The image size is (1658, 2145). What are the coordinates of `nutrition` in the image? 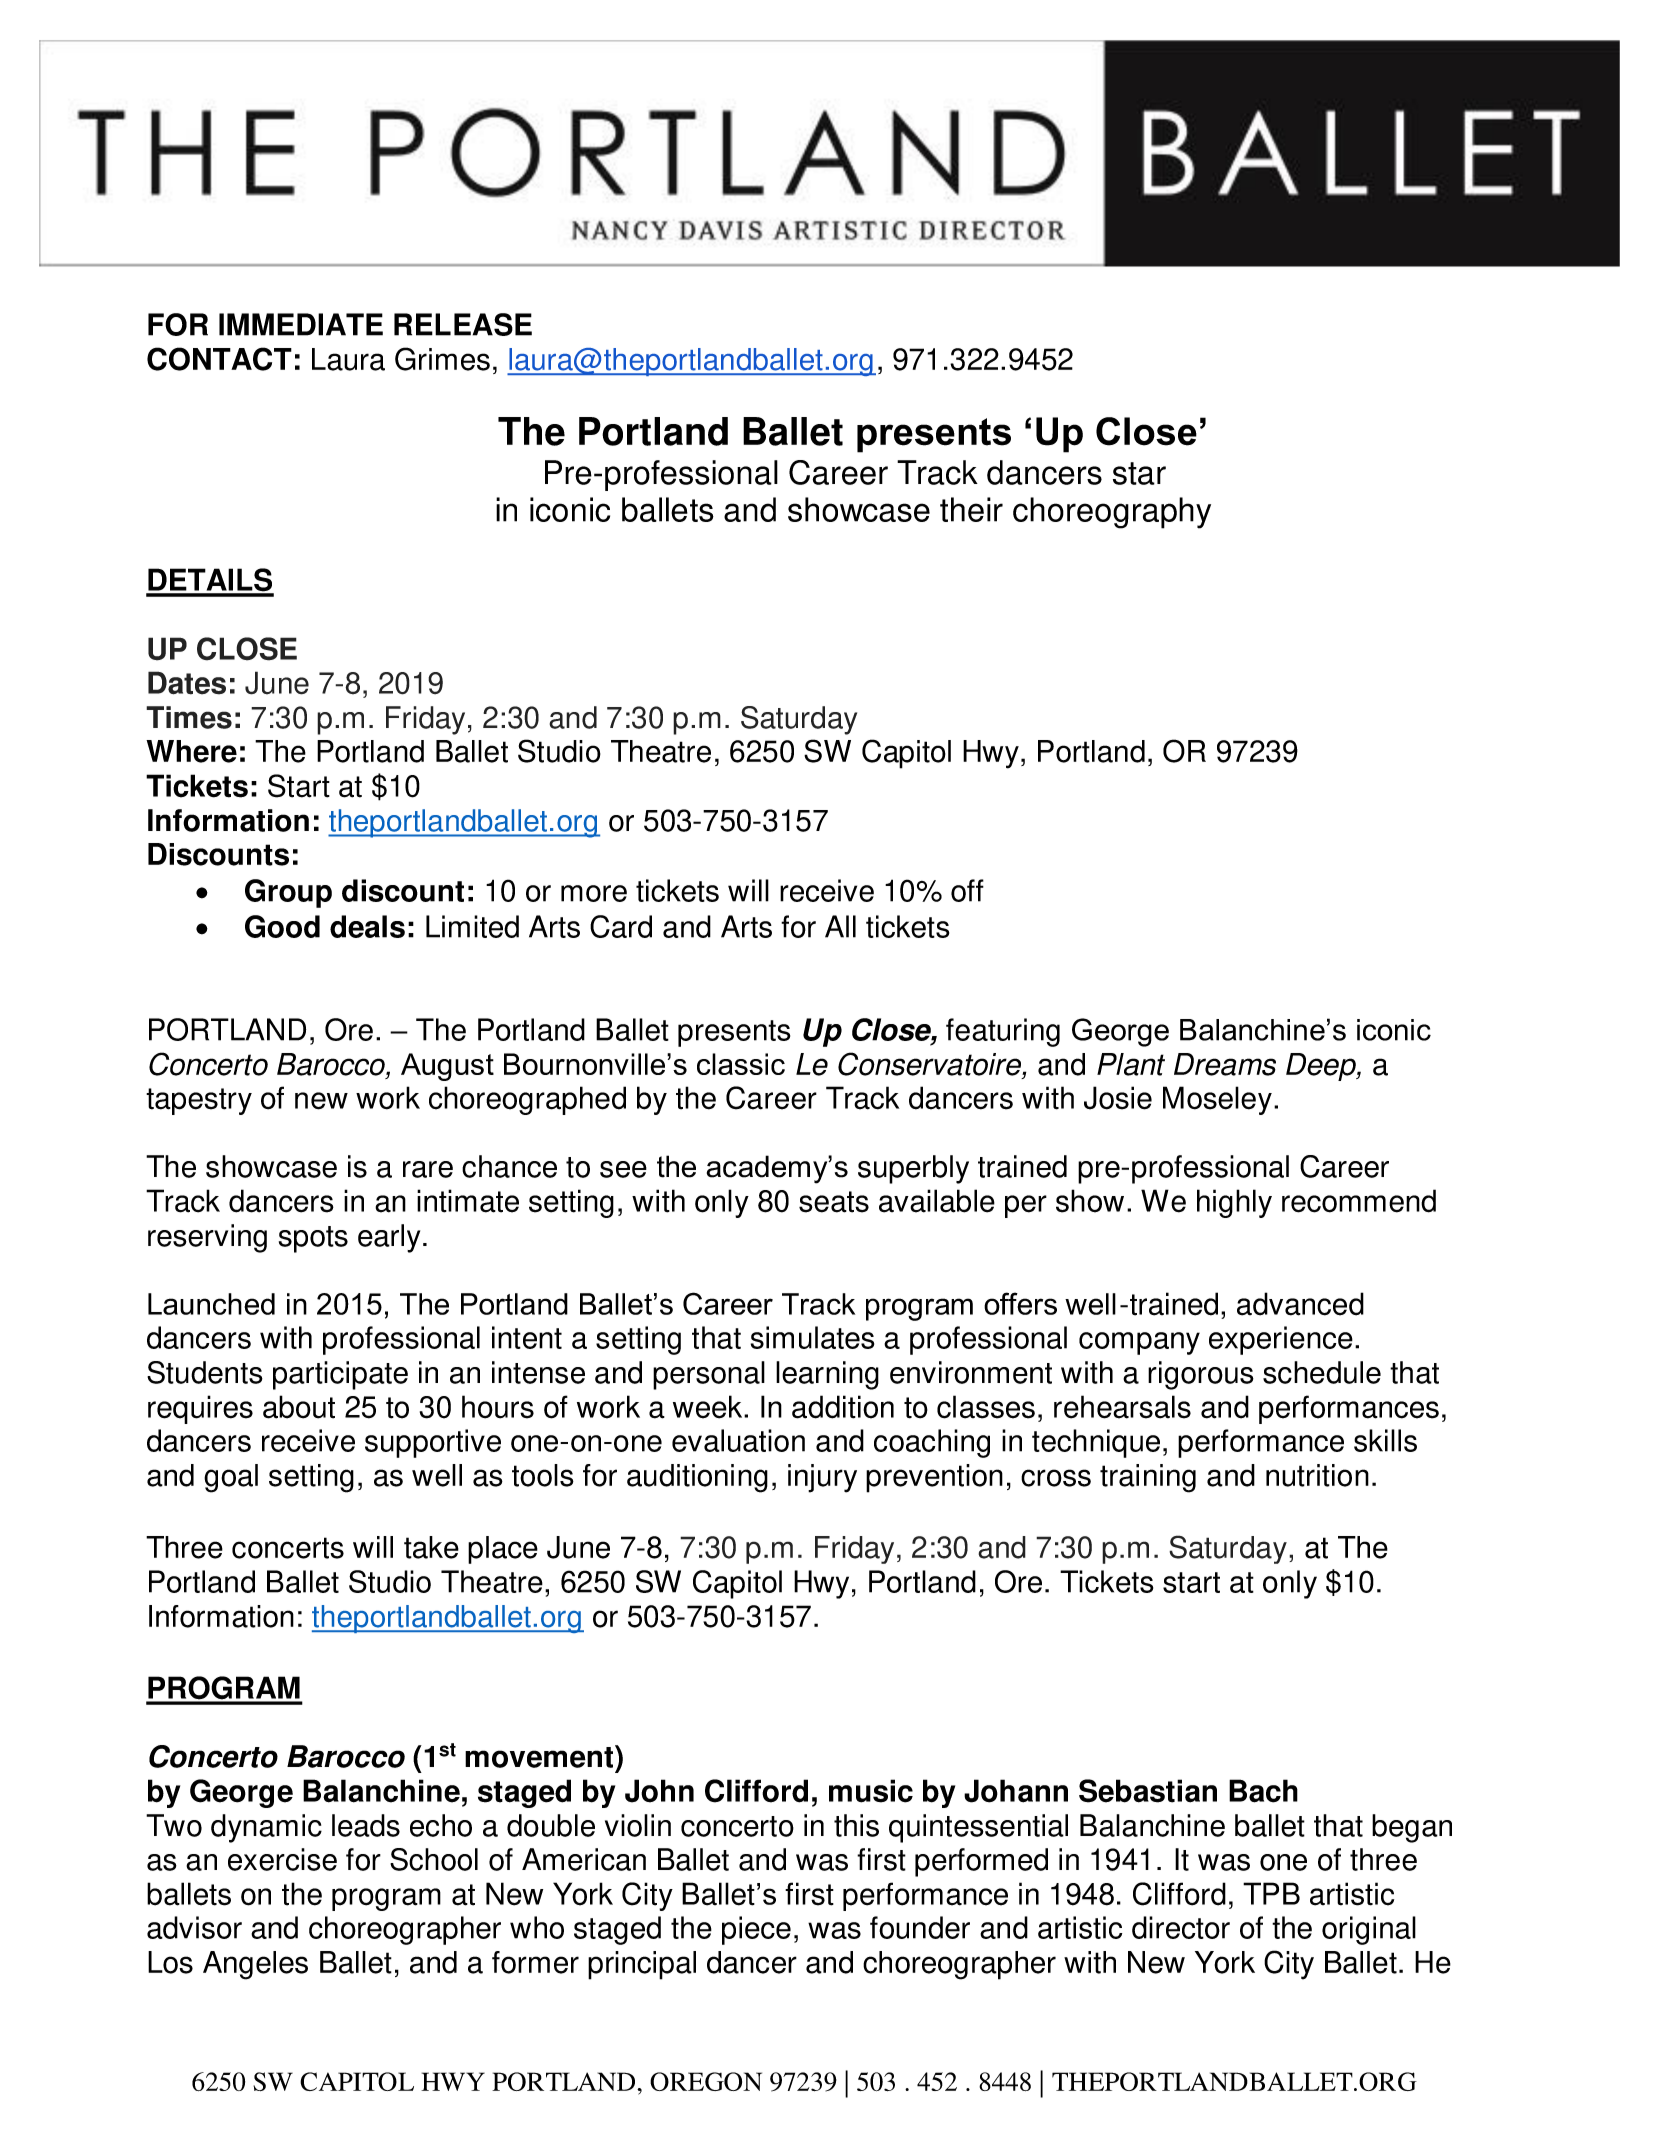 It's located at (1317, 1475).
